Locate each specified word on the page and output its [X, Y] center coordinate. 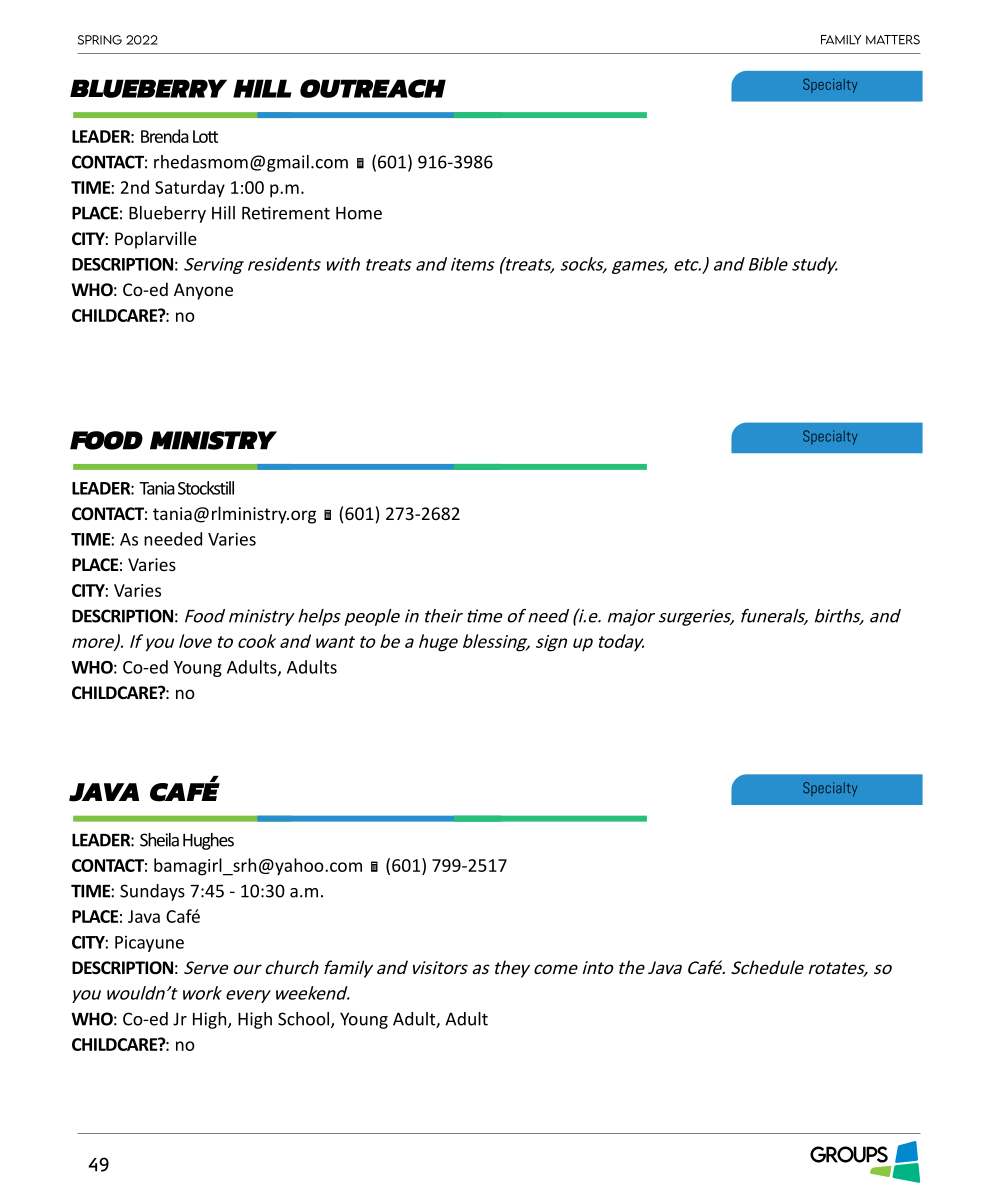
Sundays [152, 892]
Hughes [208, 841]
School [305, 1020]
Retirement [286, 213]
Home [359, 213]
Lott [205, 136]
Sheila [159, 840]
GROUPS [849, 1154]
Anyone [203, 291]
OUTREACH [373, 88]
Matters [893, 40]
